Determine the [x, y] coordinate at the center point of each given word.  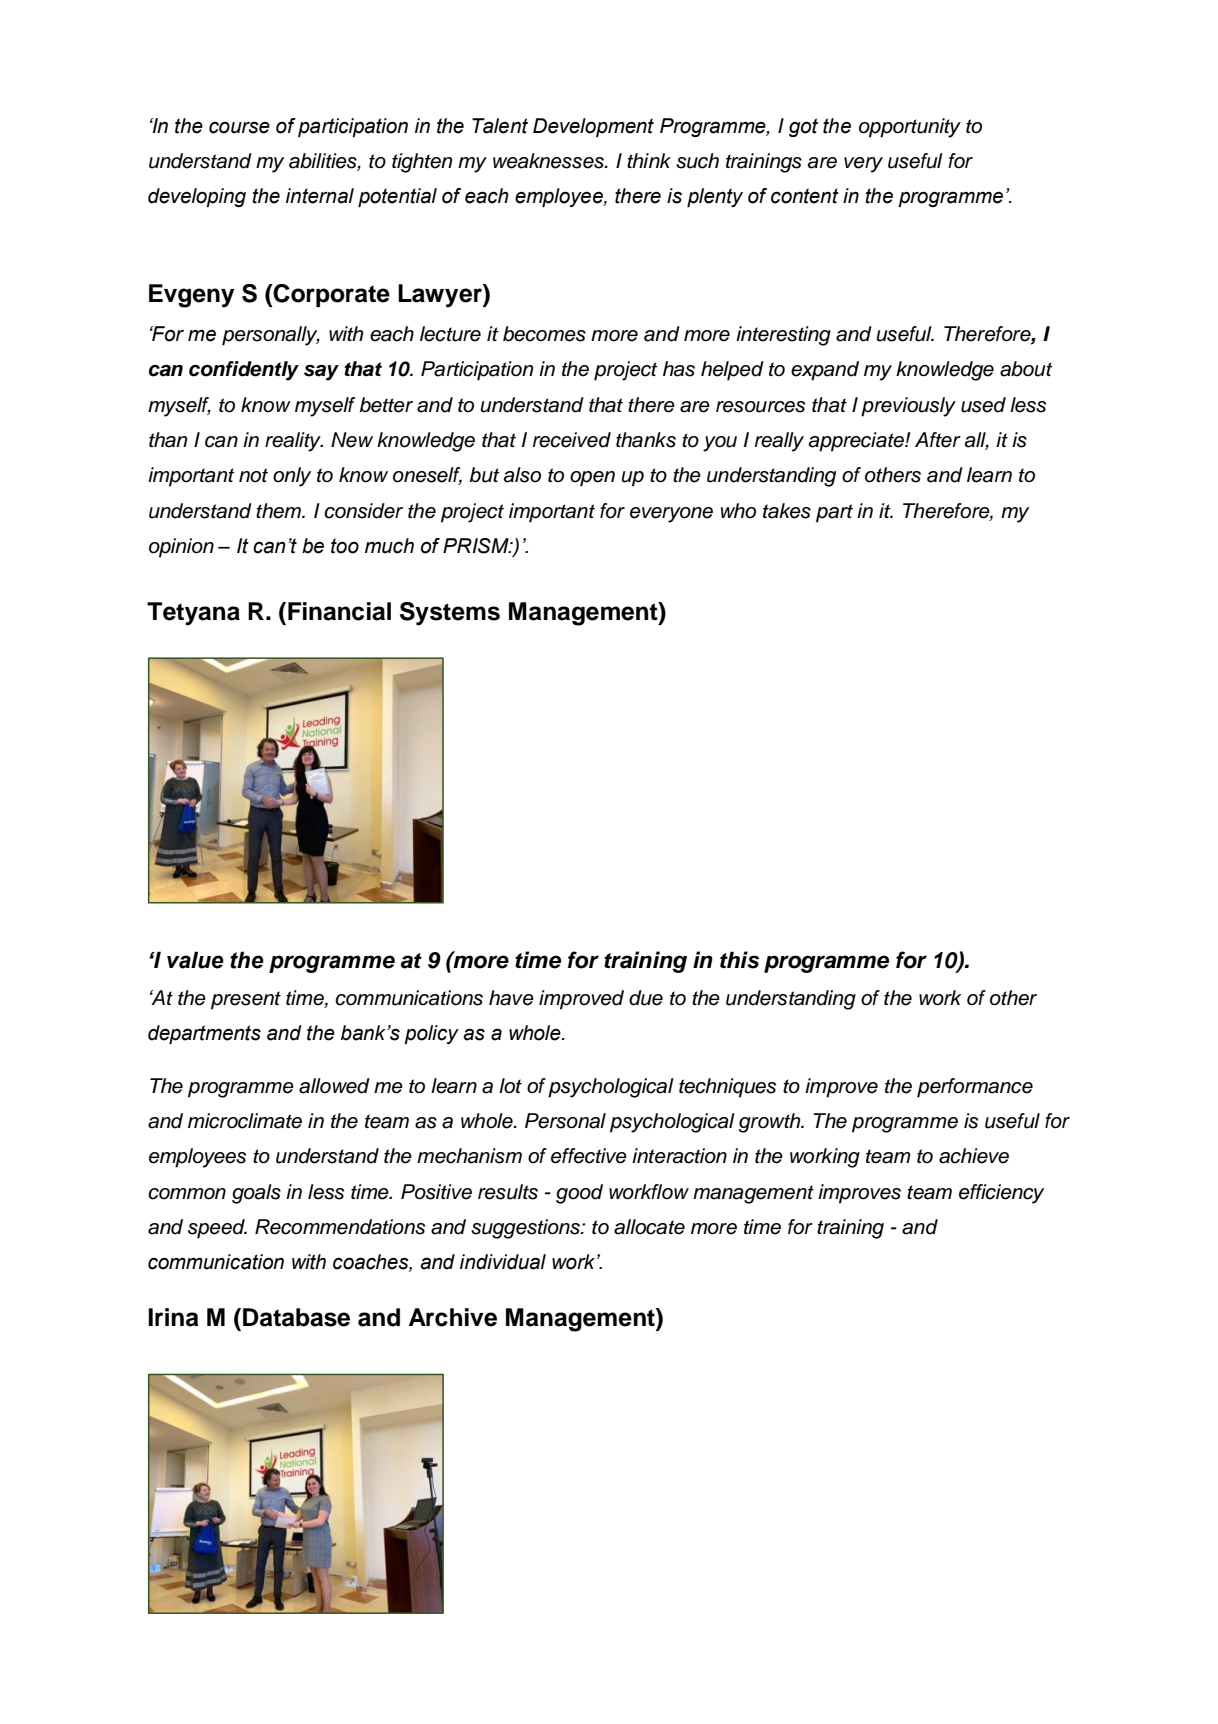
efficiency [1001, 1194]
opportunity [910, 128]
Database [296, 1317]
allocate [649, 1227]
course [239, 127]
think [649, 160]
